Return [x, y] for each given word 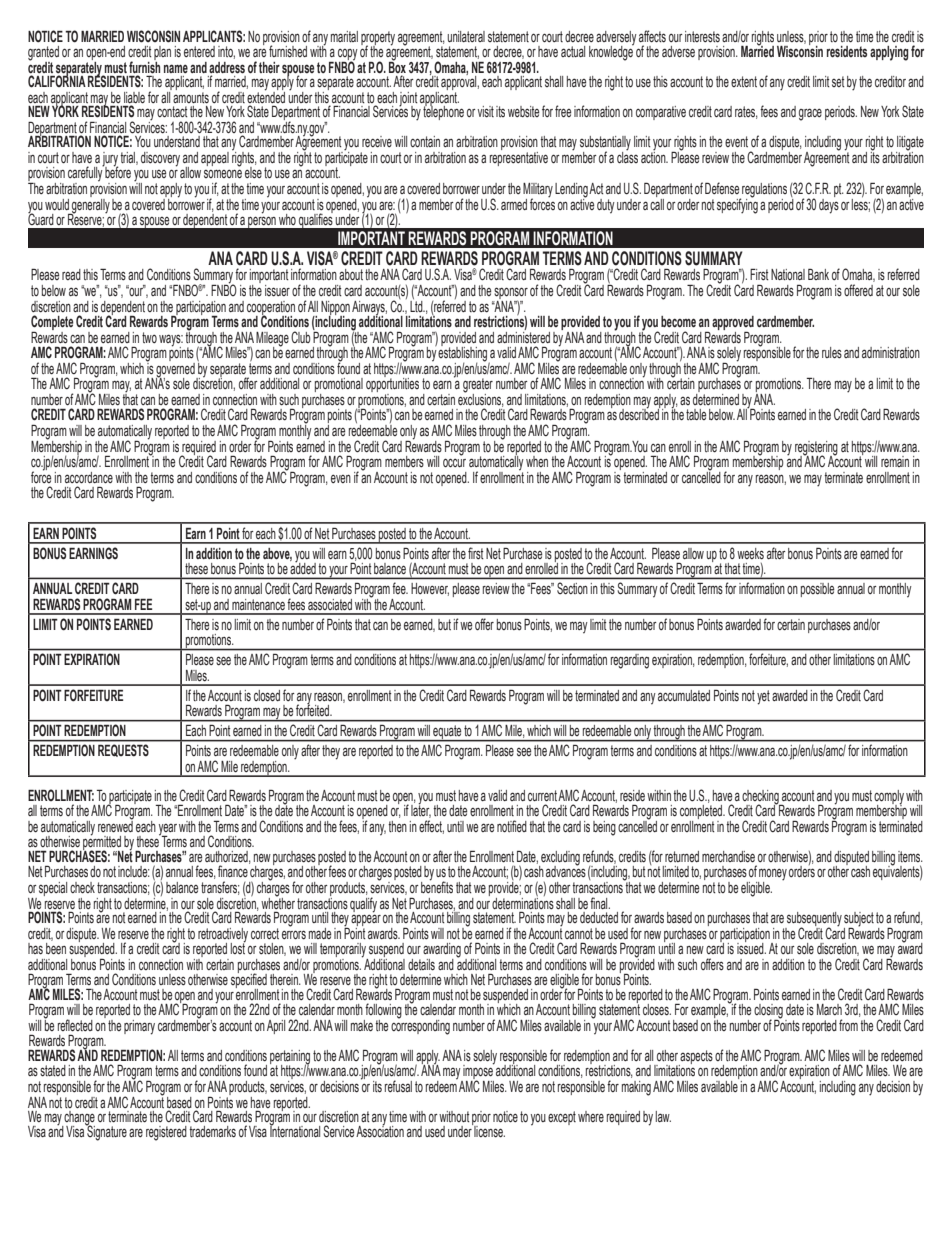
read [71, 274]
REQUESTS [123, 751]
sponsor [511, 294]
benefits [437, 886]
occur [454, 462]
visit [485, 112]
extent [744, 81]
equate [447, 733]
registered [166, 1133]
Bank [818, 274]
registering [816, 449]
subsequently [813, 920]
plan [162, 54]
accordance [89, 477]
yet [763, 697]
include [134, 871]
